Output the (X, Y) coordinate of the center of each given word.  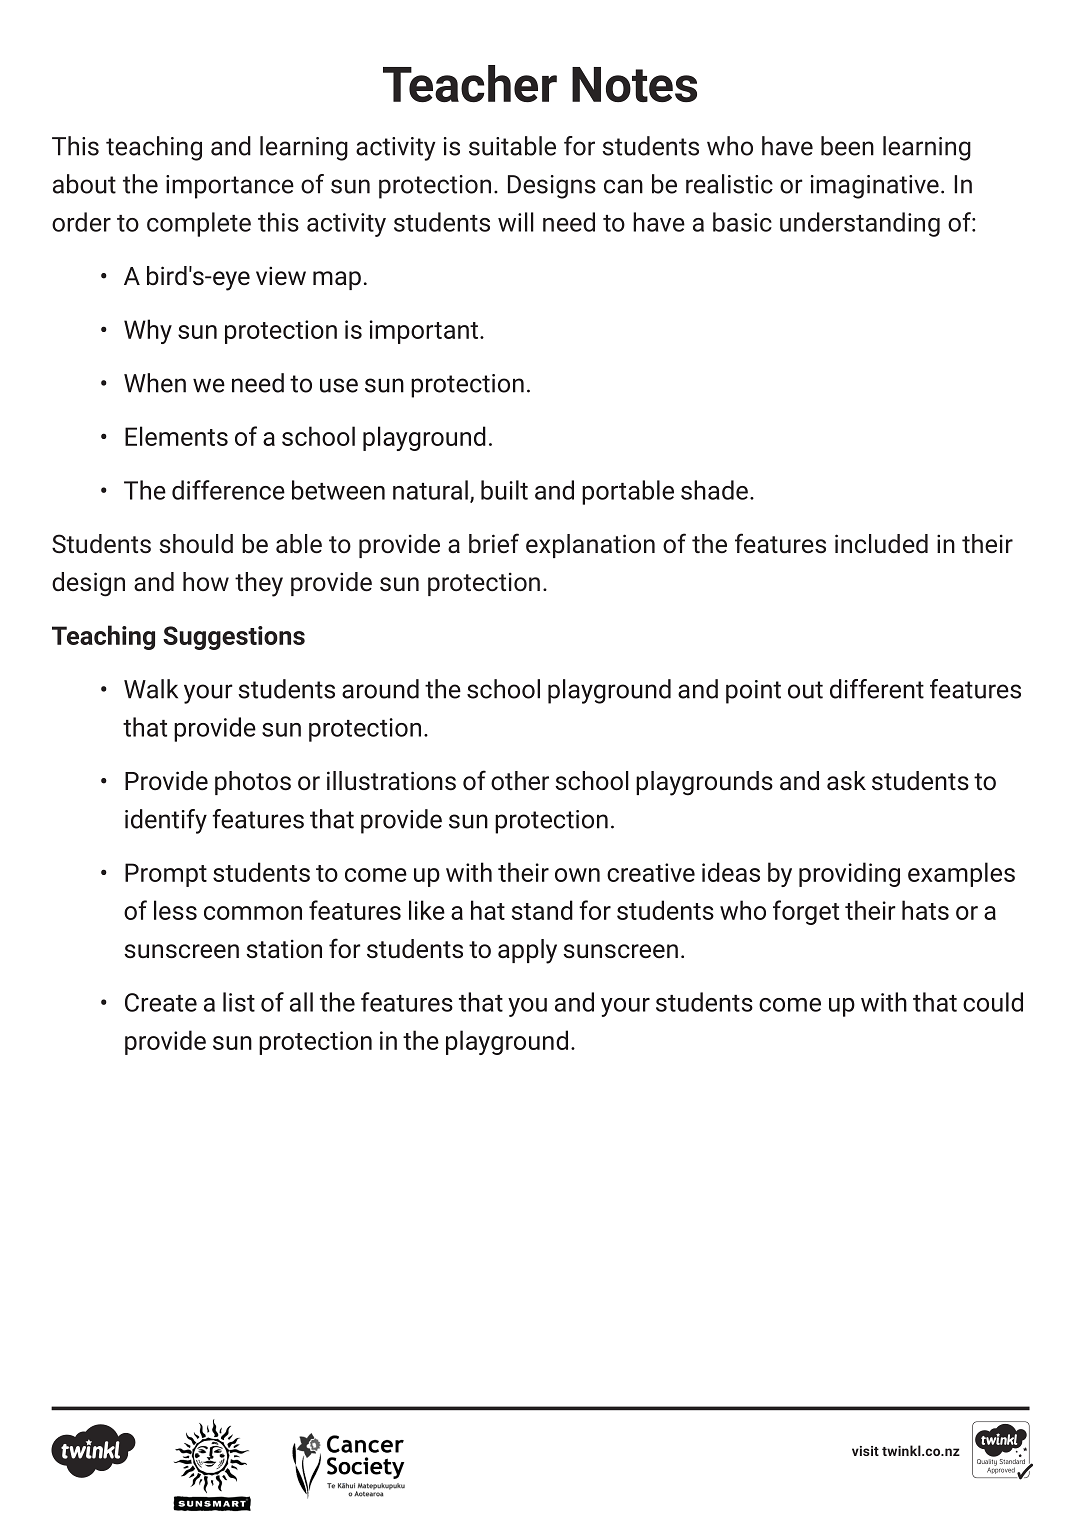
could (993, 1002)
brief (494, 543)
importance (230, 187)
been (847, 146)
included (881, 544)
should (196, 544)
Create (161, 1002)
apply (527, 951)
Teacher (470, 83)
